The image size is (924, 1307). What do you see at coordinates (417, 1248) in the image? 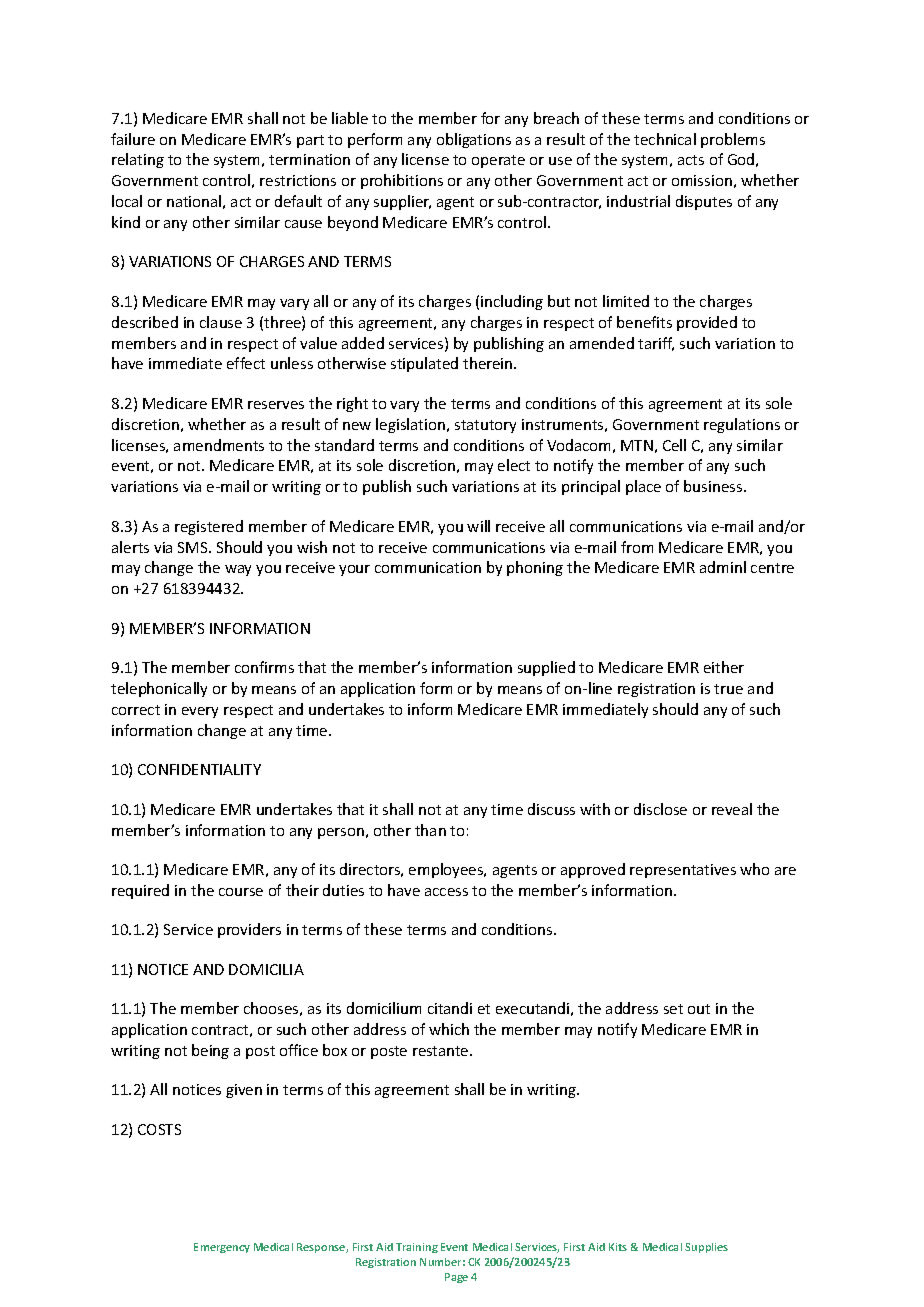
I see `Training` at bounding box center [417, 1248].
